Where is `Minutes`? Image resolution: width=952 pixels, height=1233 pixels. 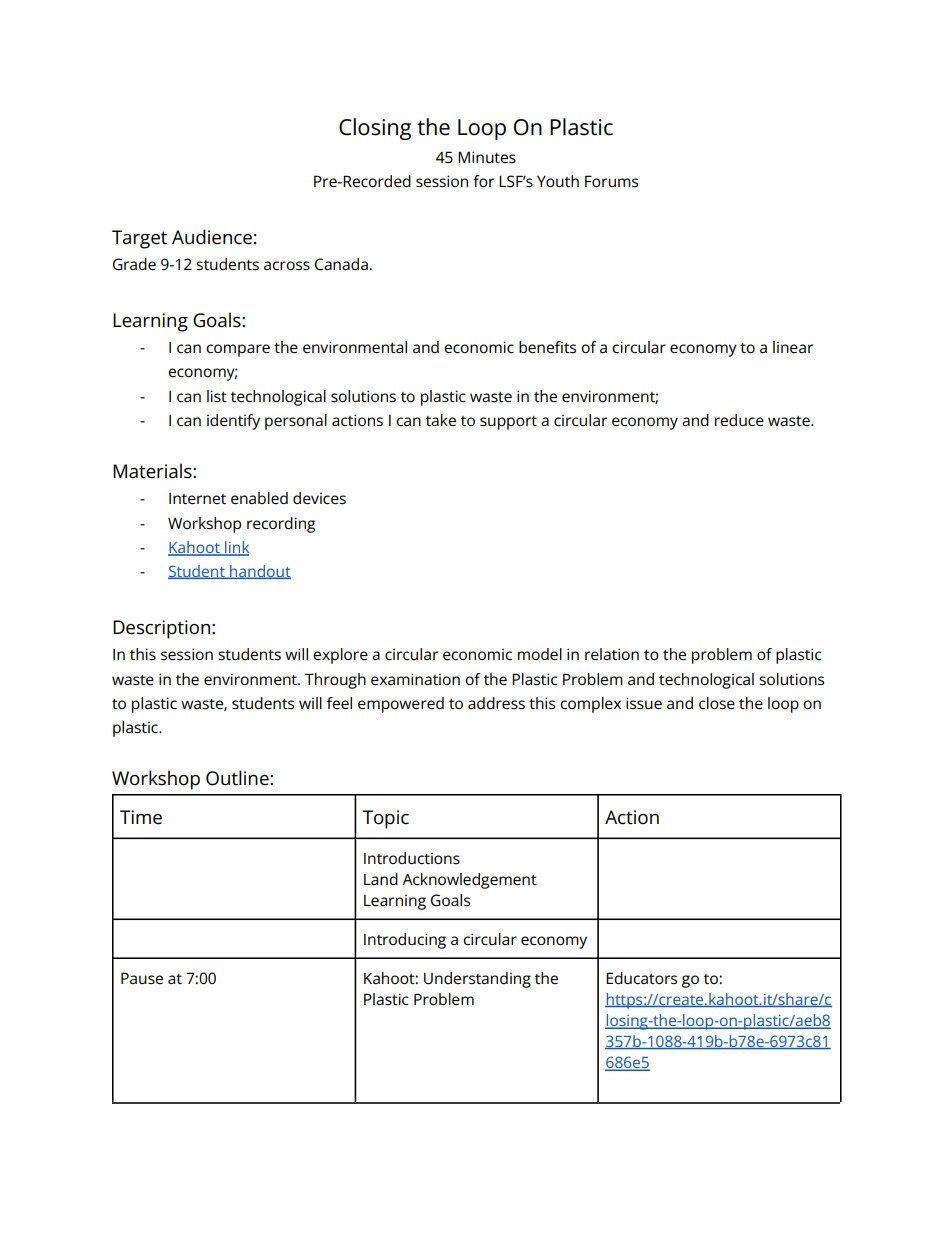
Minutes is located at coordinates (487, 157).
